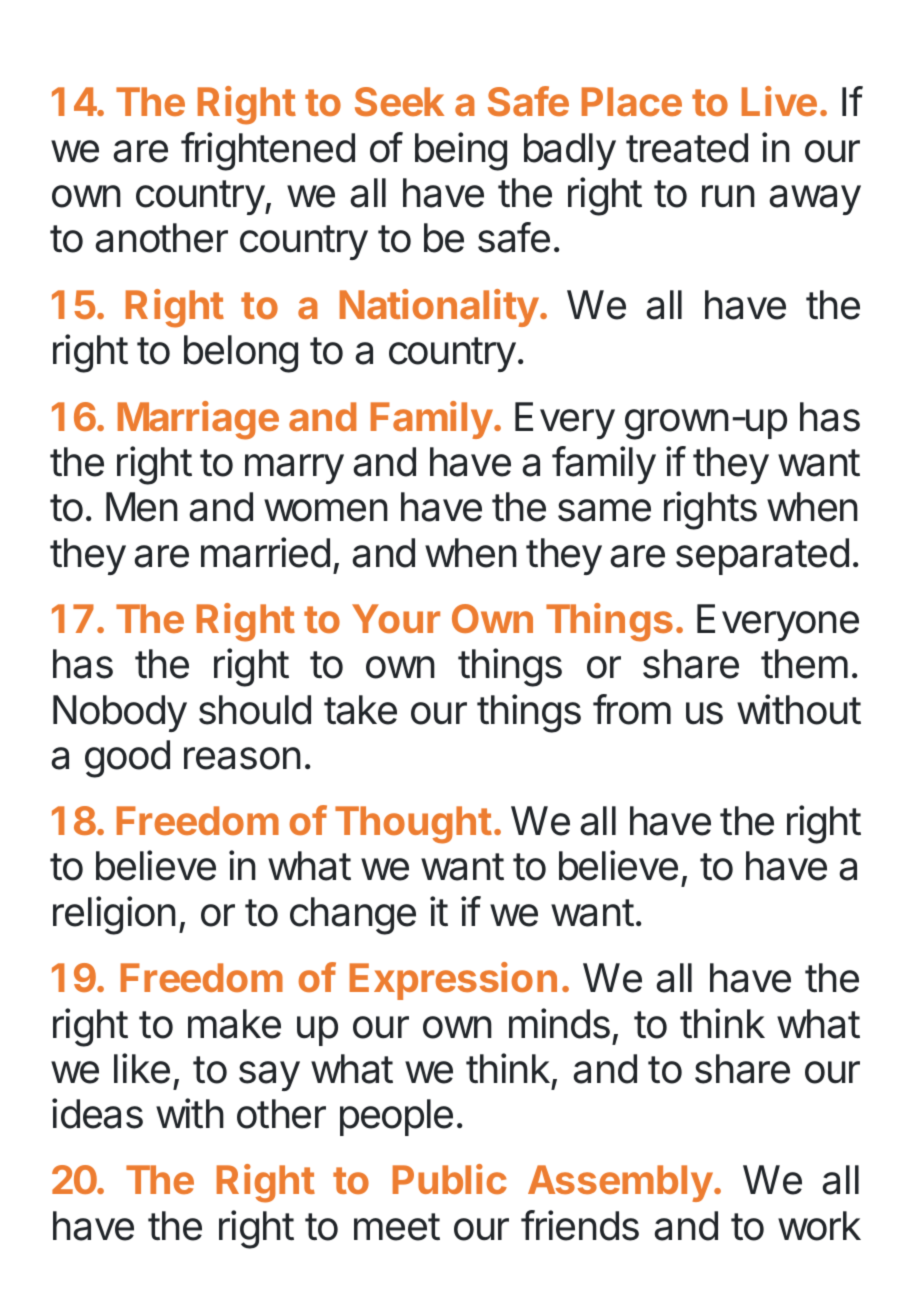  Describe the element at coordinates (450, 1179) in the document. I see `Public` at that location.
